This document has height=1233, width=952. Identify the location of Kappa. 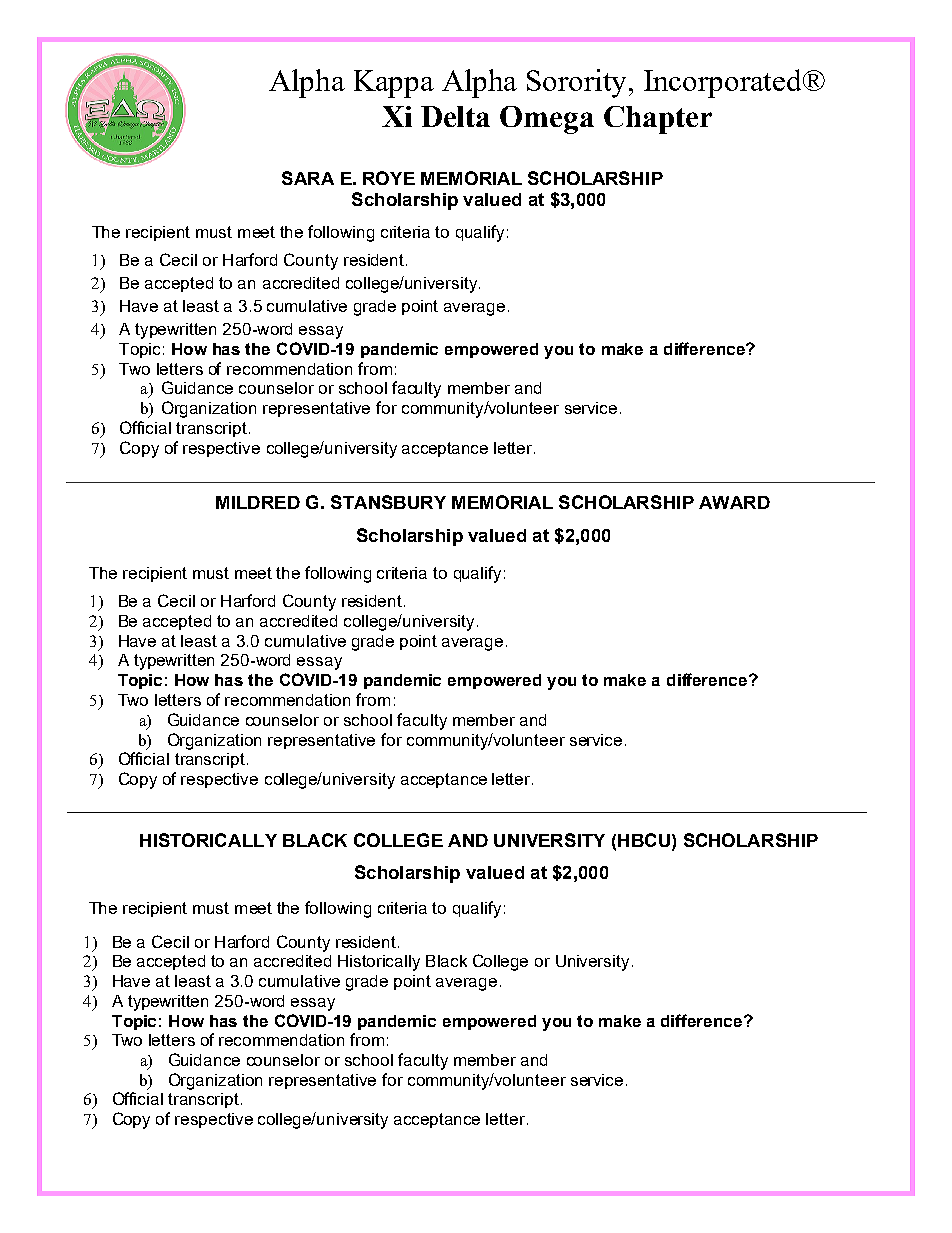
(394, 84).
